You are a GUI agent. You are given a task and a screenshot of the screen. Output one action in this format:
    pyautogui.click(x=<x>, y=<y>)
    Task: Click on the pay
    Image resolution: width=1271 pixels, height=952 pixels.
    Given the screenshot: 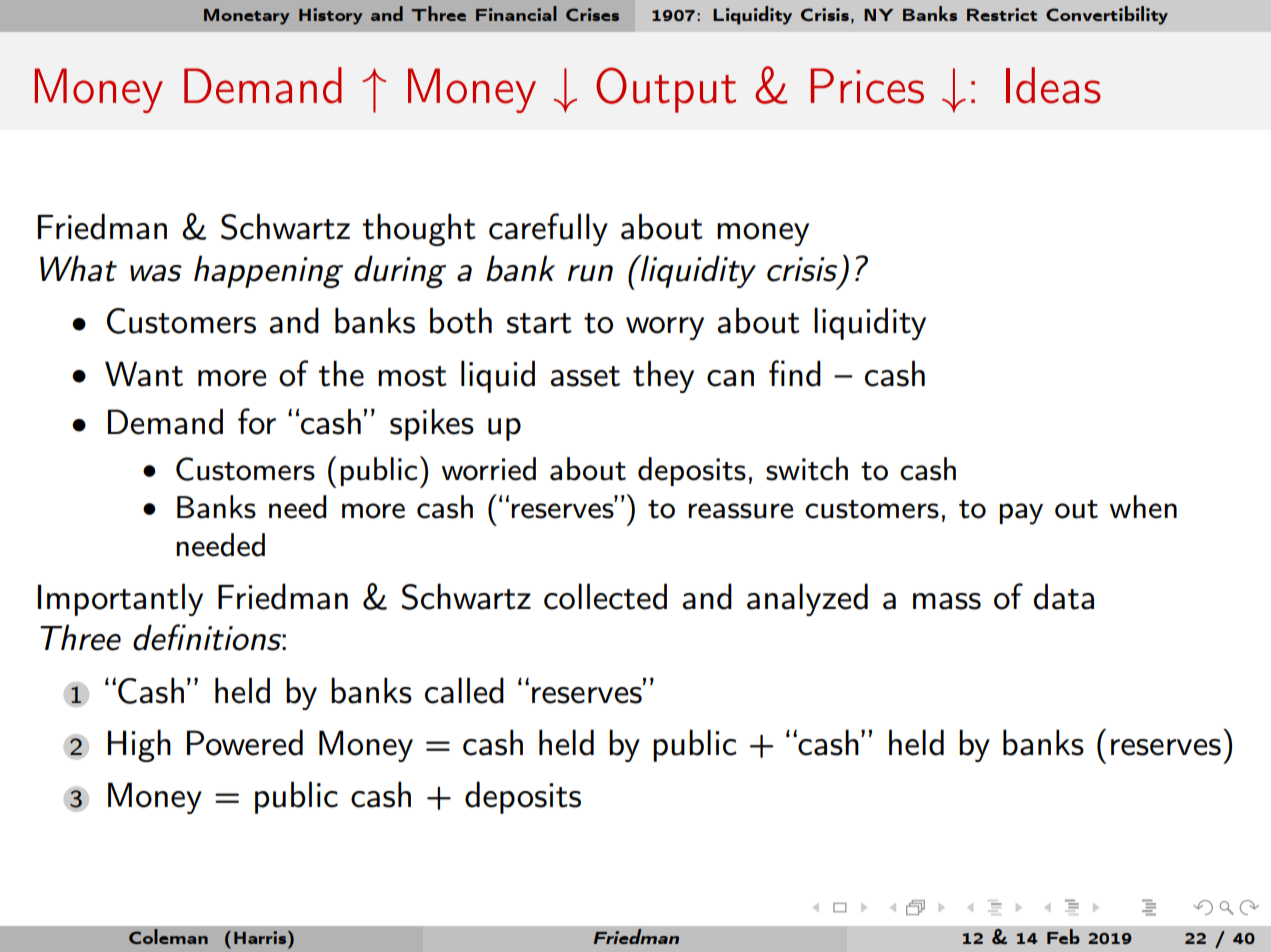 What is the action you would take?
    pyautogui.click(x=1021, y=514)
